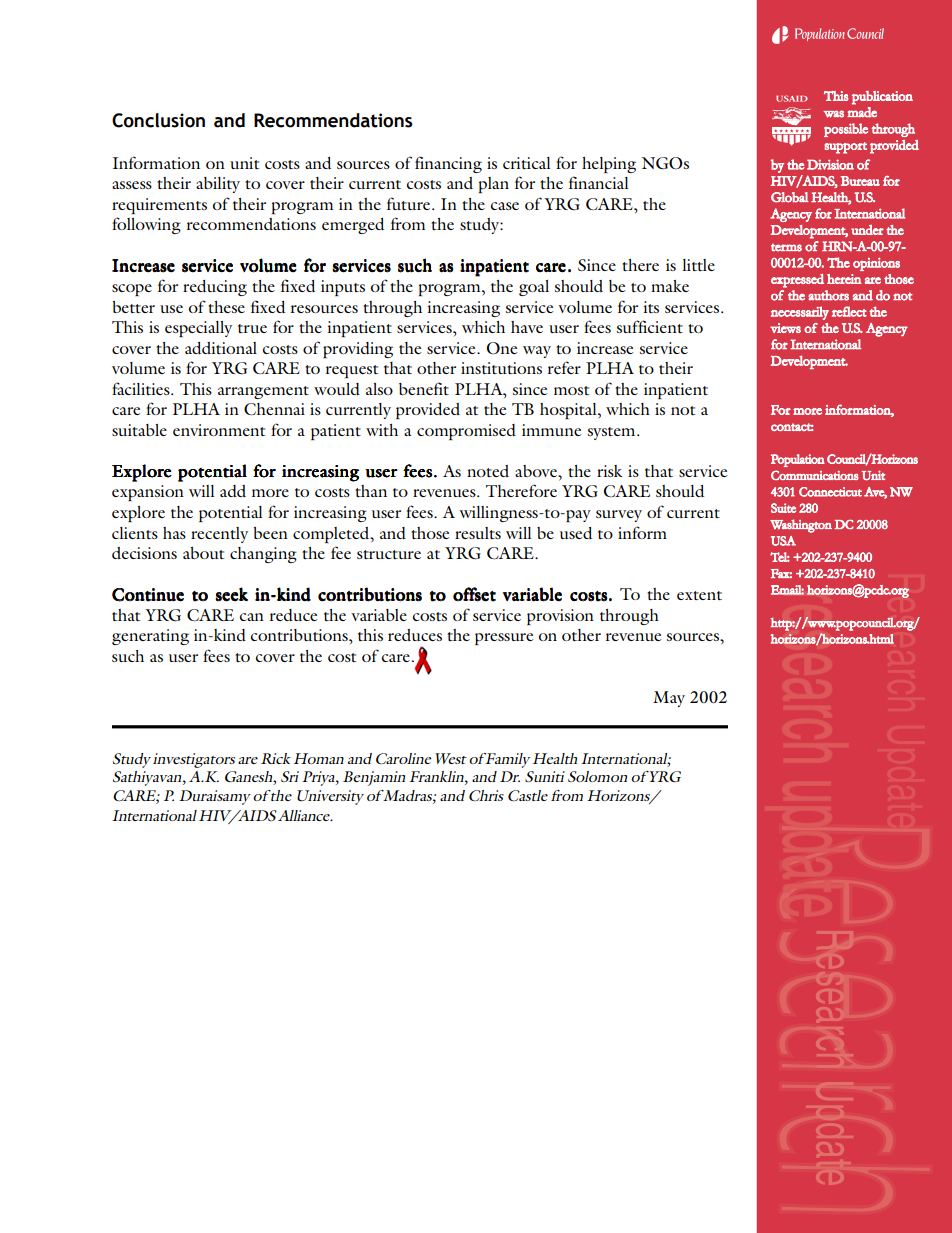  What do you see at coordinates (158, 120) in the screenshot?
I see `Conclusion` at bounding box center [158, 120].
